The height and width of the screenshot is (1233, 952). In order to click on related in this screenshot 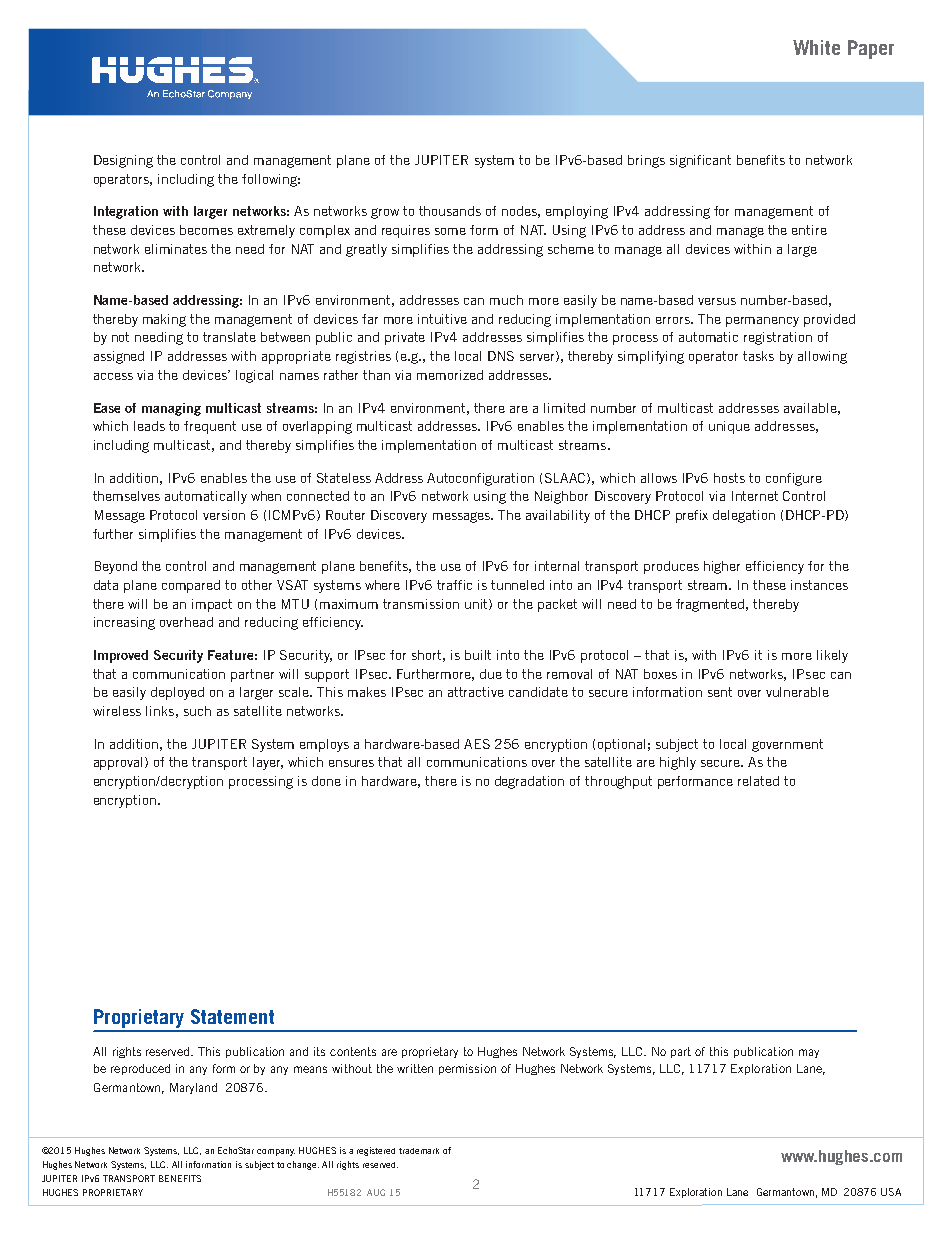, I will do `click(758, 781)`.
